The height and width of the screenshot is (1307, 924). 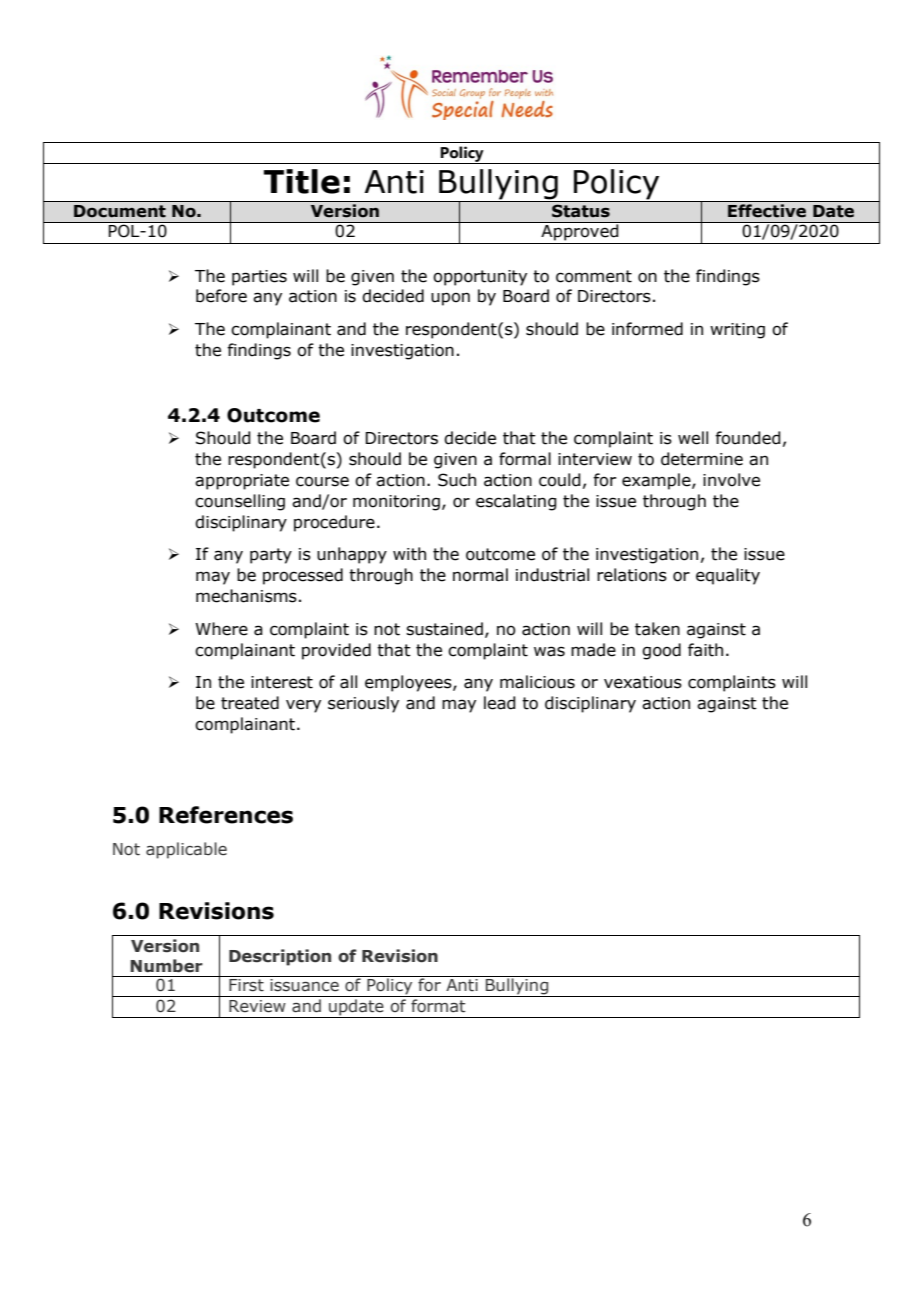 What do you see at coordinates (226, 815) in the screenshot?
I see `References` at bounding box center [226, 815].
